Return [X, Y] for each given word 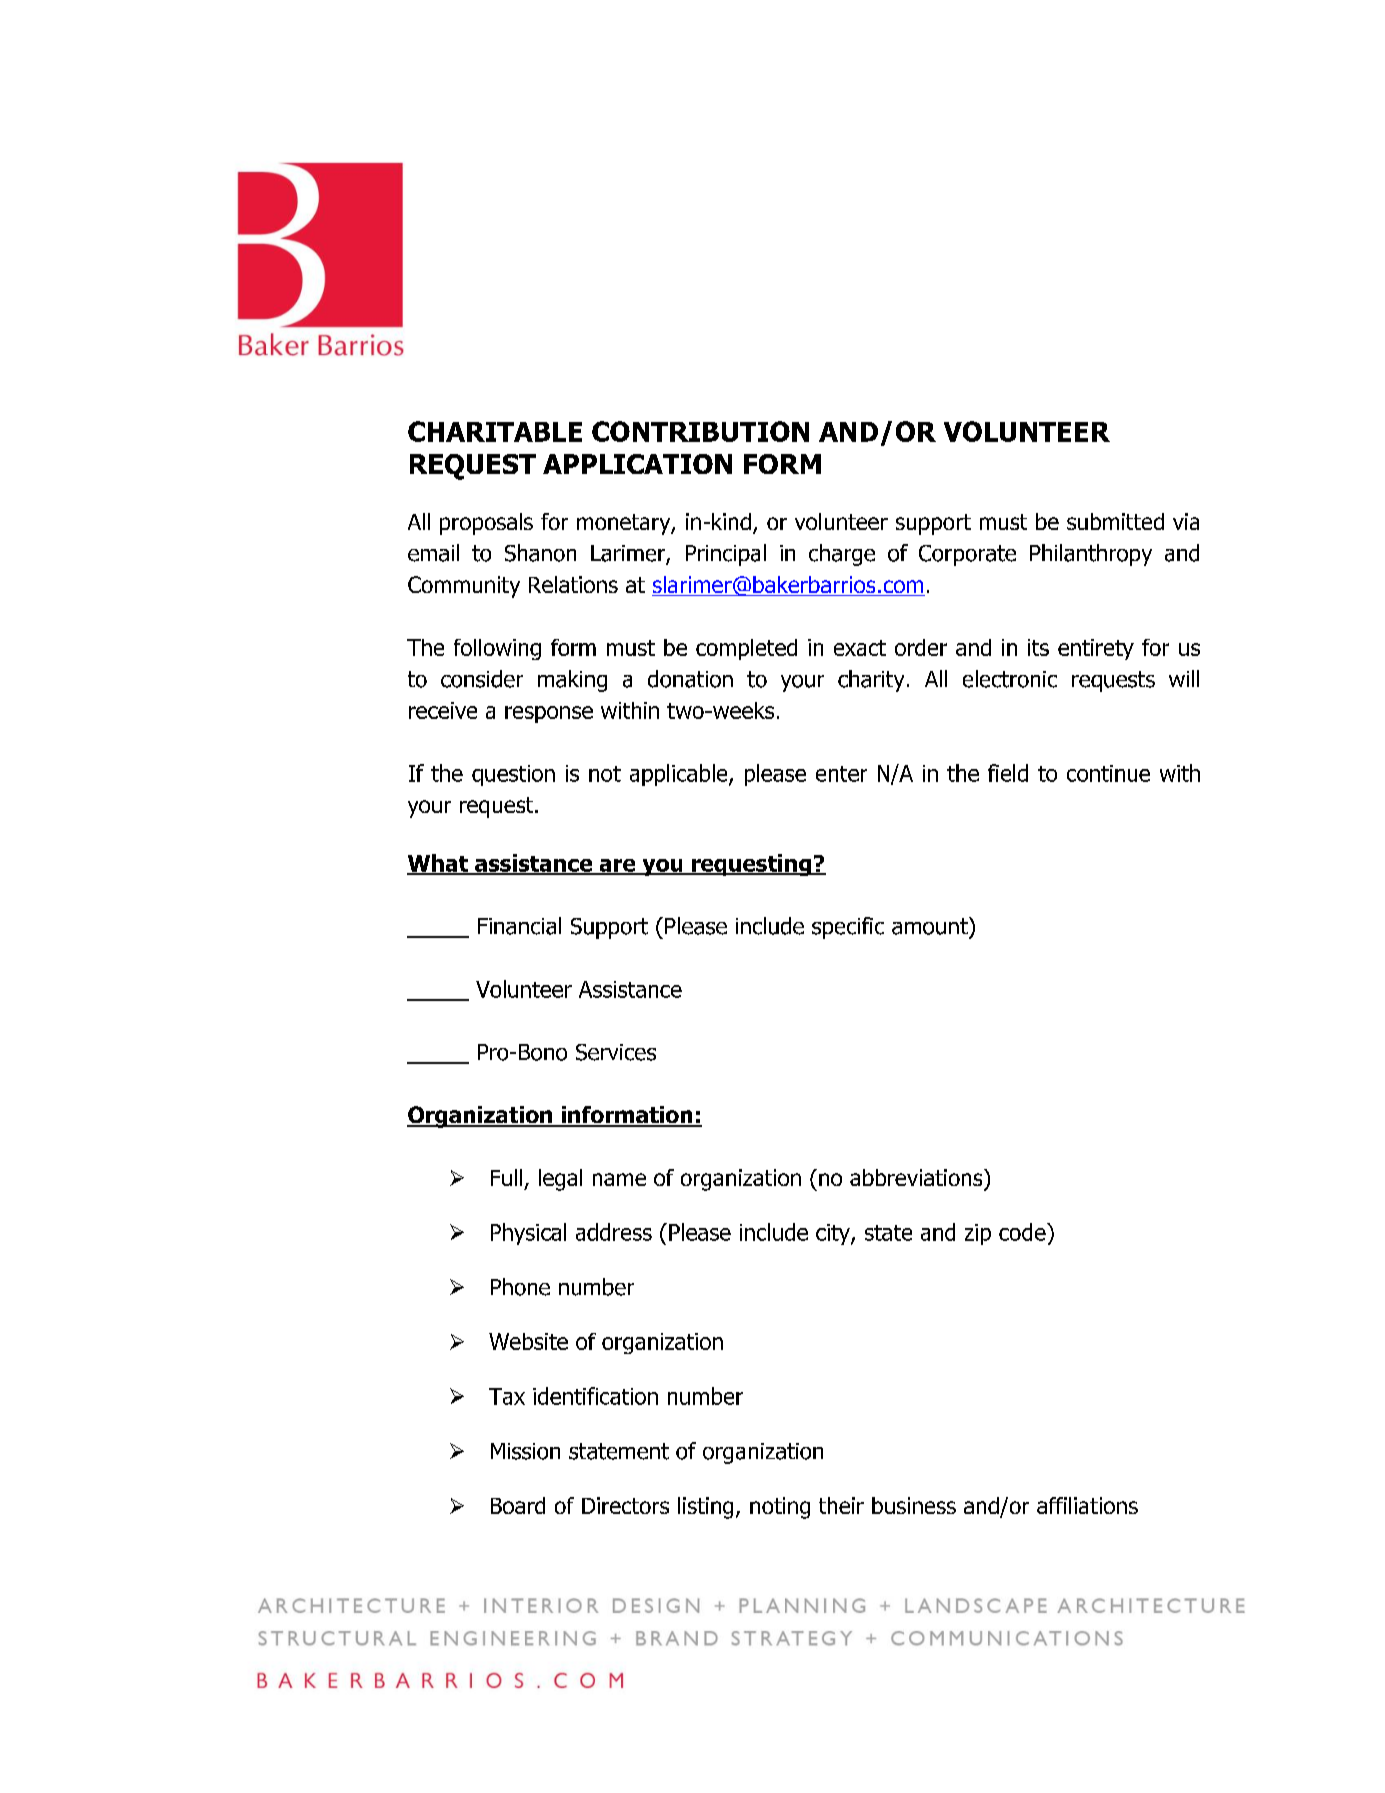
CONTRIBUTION [700, 431]
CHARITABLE [495, 431]
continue [1108, 773]
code [1023, 1232]
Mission [525, 1451]
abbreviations [917, 1177]
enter [841, 774]
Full [506, 1177]
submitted [1115, 521]
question [513, 775]
